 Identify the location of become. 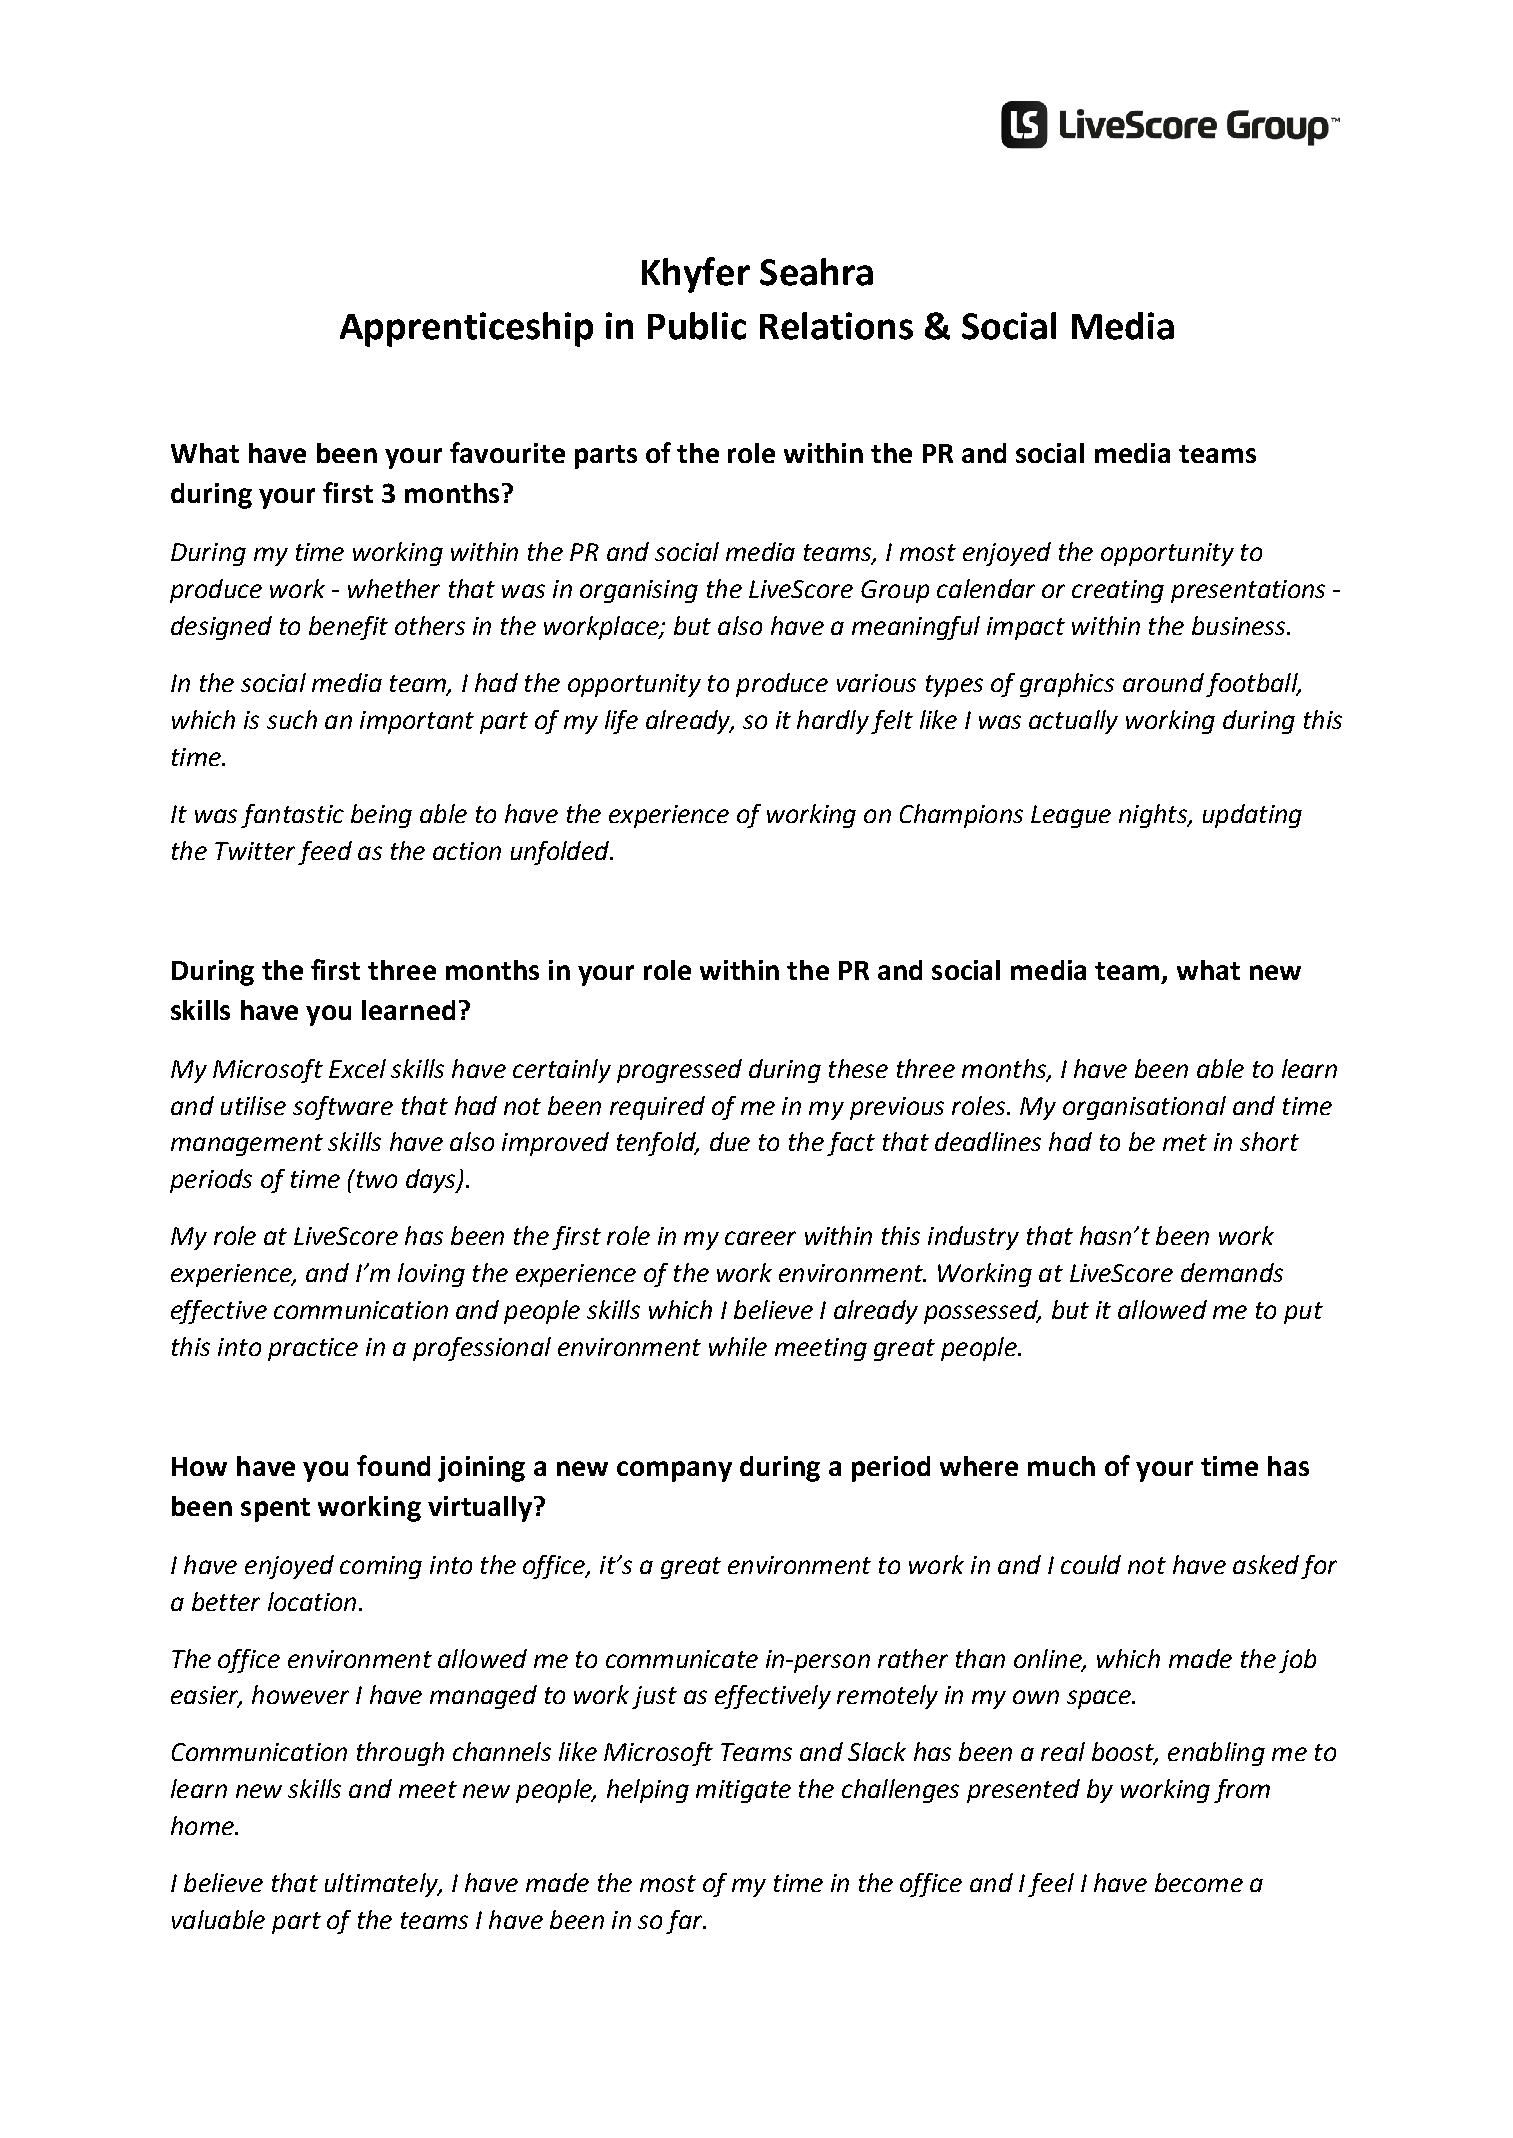
(1199, 1882).
